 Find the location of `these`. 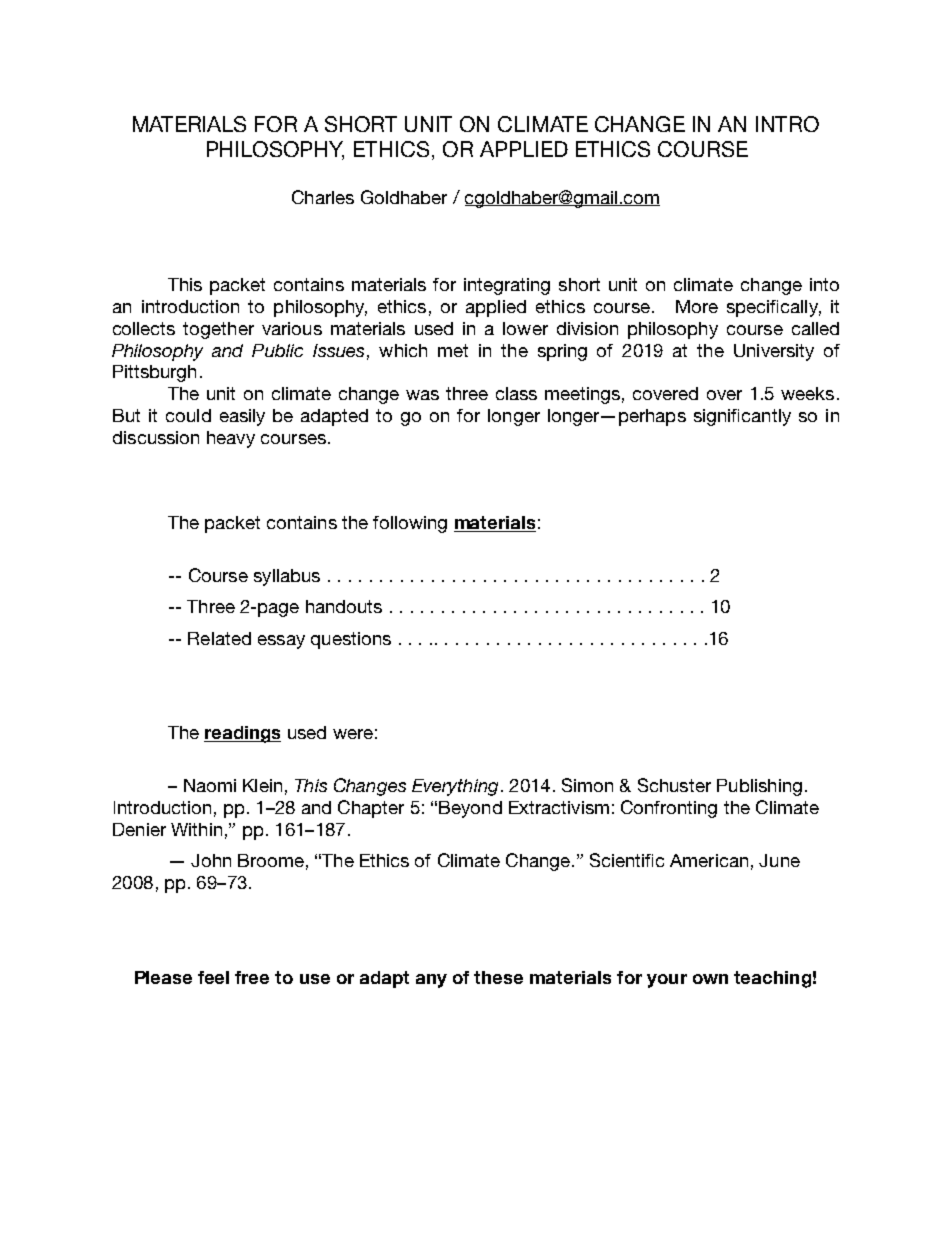

these is located at coordinates (498, 977).
